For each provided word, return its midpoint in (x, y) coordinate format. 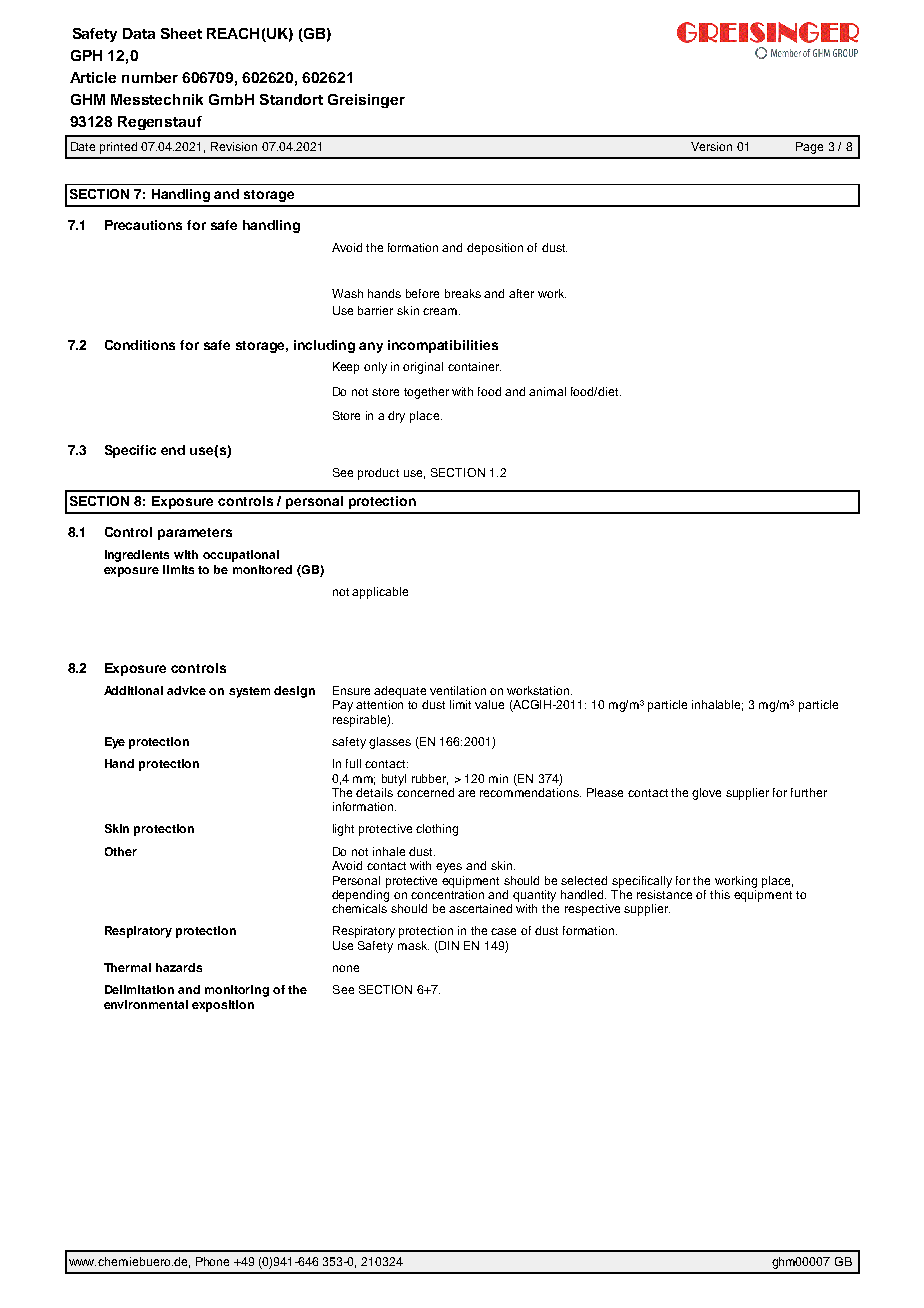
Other (121, 851)
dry (396, 417)
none (346, 968)
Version (711, 146)
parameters (195, 534)
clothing (437, 830)
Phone (212, 1261)
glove (706, 794)
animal (547, 391)
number (150, 77)
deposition (495, 249)
